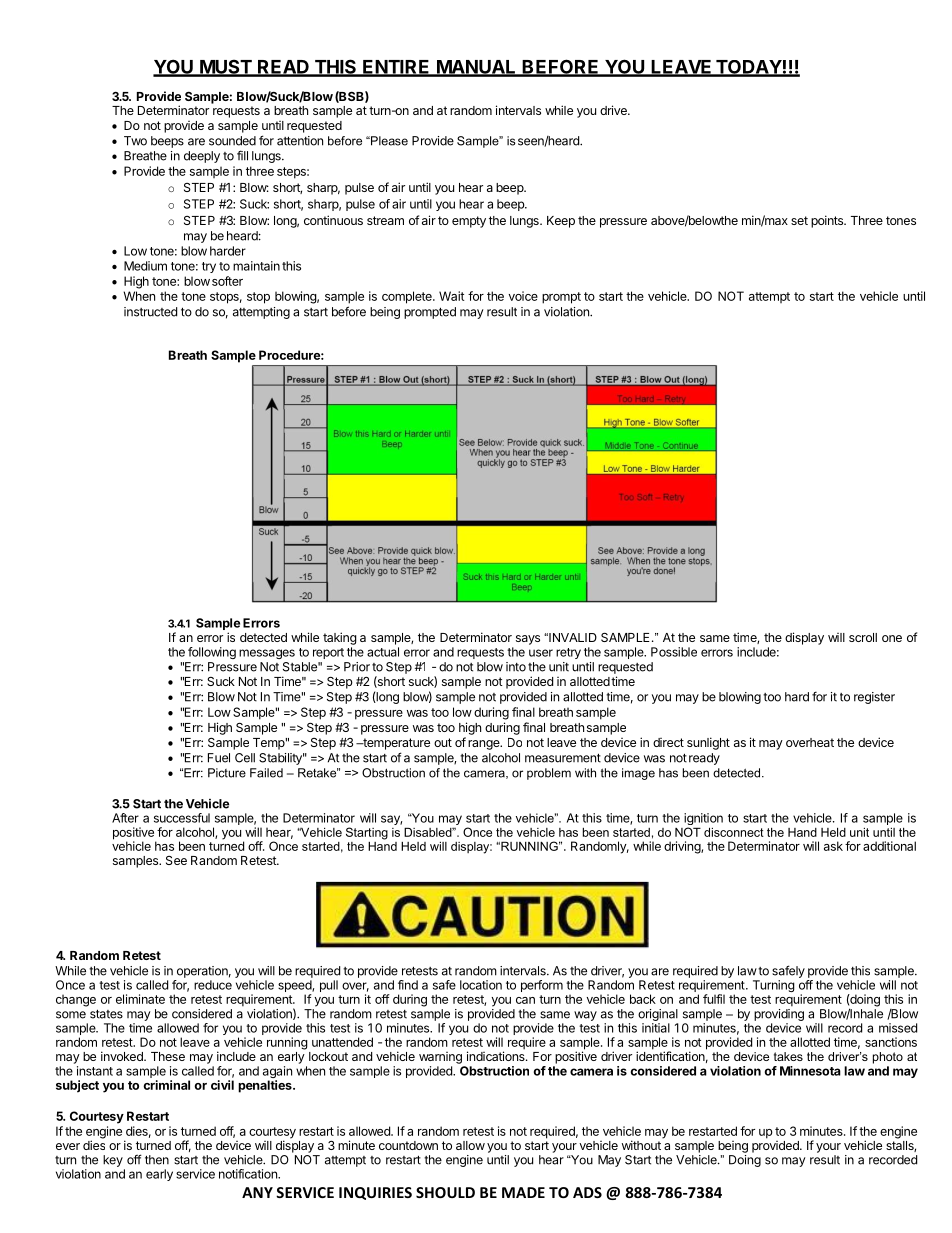 The height and width of the screenshot is (1233, 952). I want to click on instructed, so click(150, 312).
